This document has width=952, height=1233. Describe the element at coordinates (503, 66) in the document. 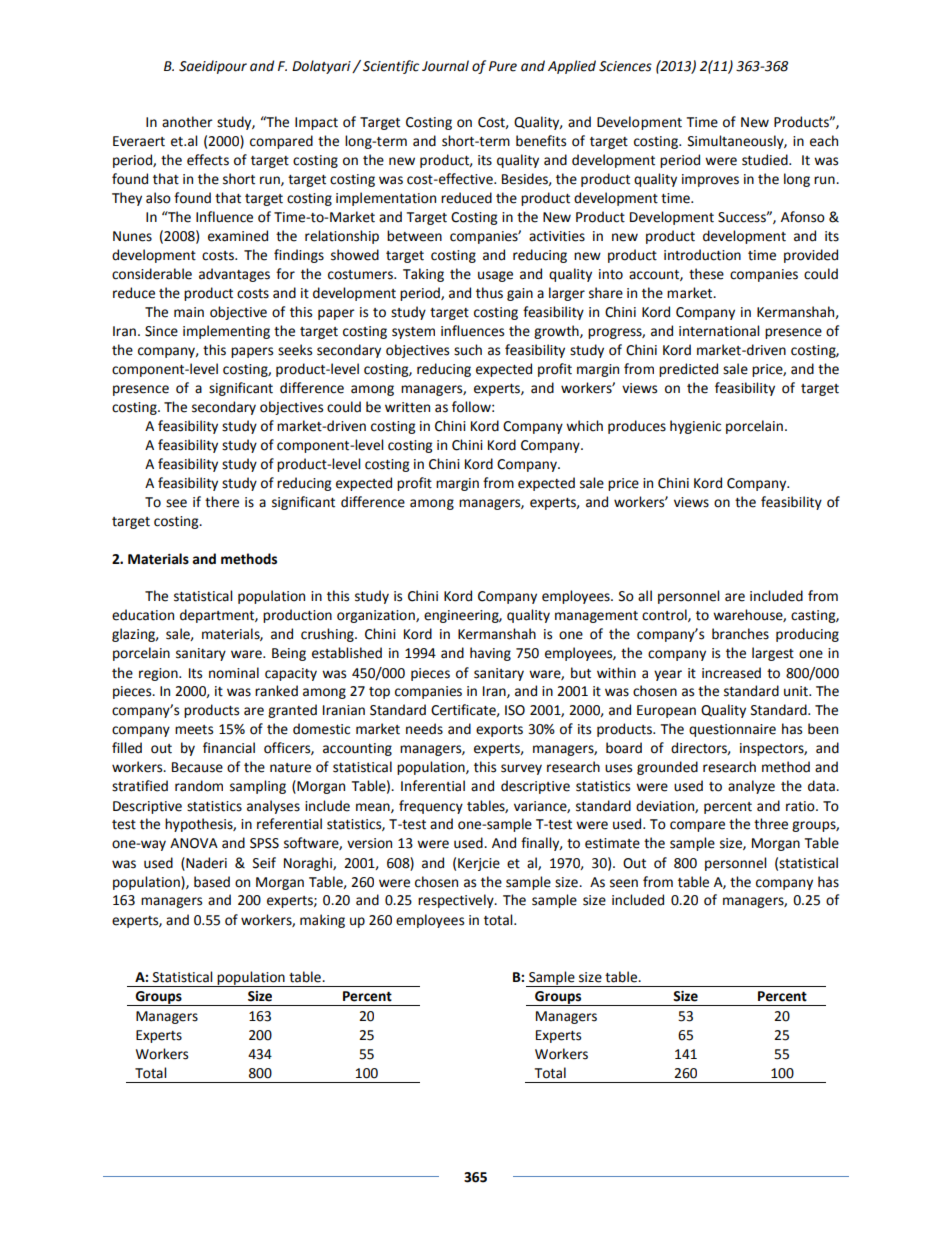

I see `Pure` at that location.
